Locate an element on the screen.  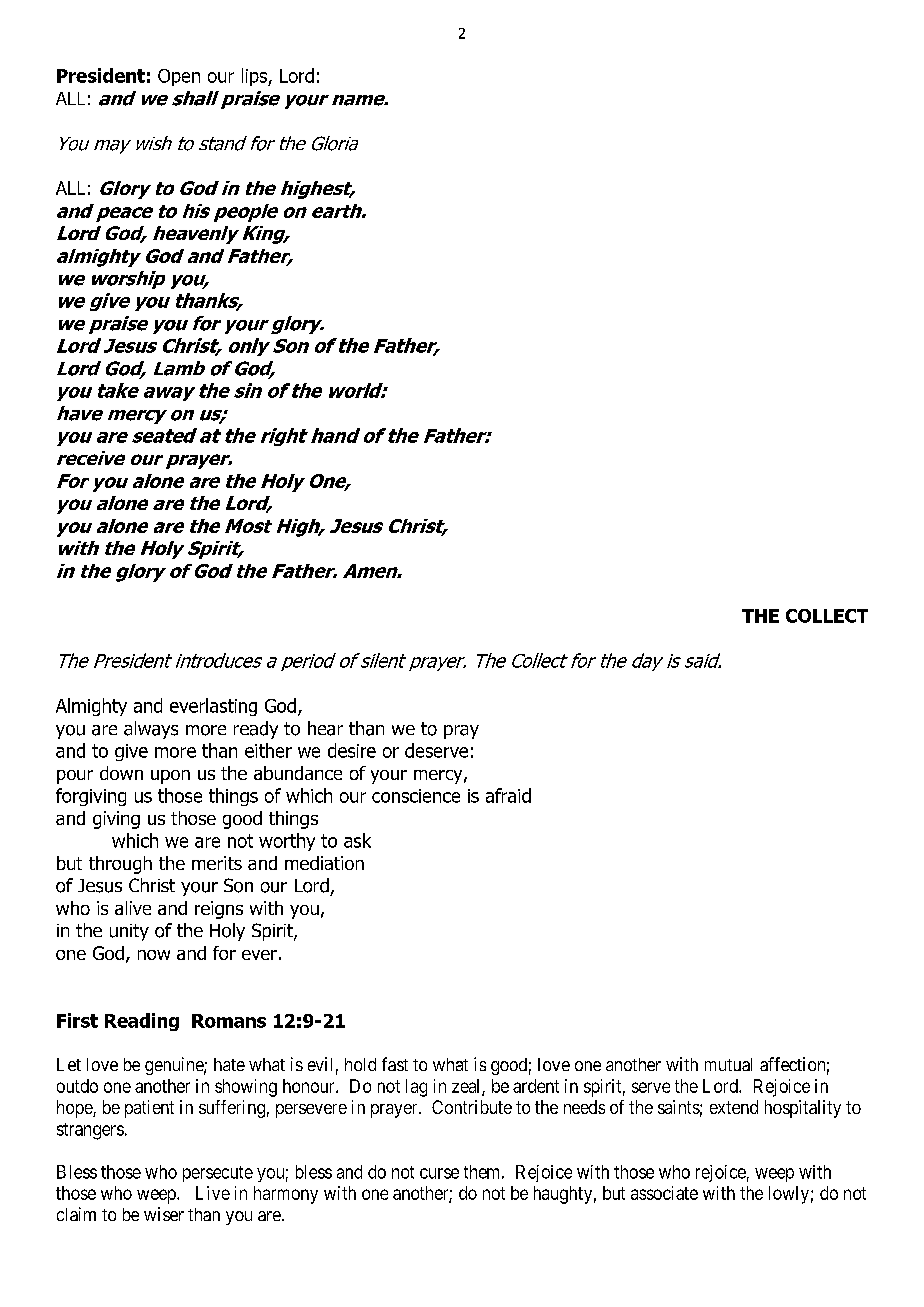
afraid is located at coordinates (508, 795).
